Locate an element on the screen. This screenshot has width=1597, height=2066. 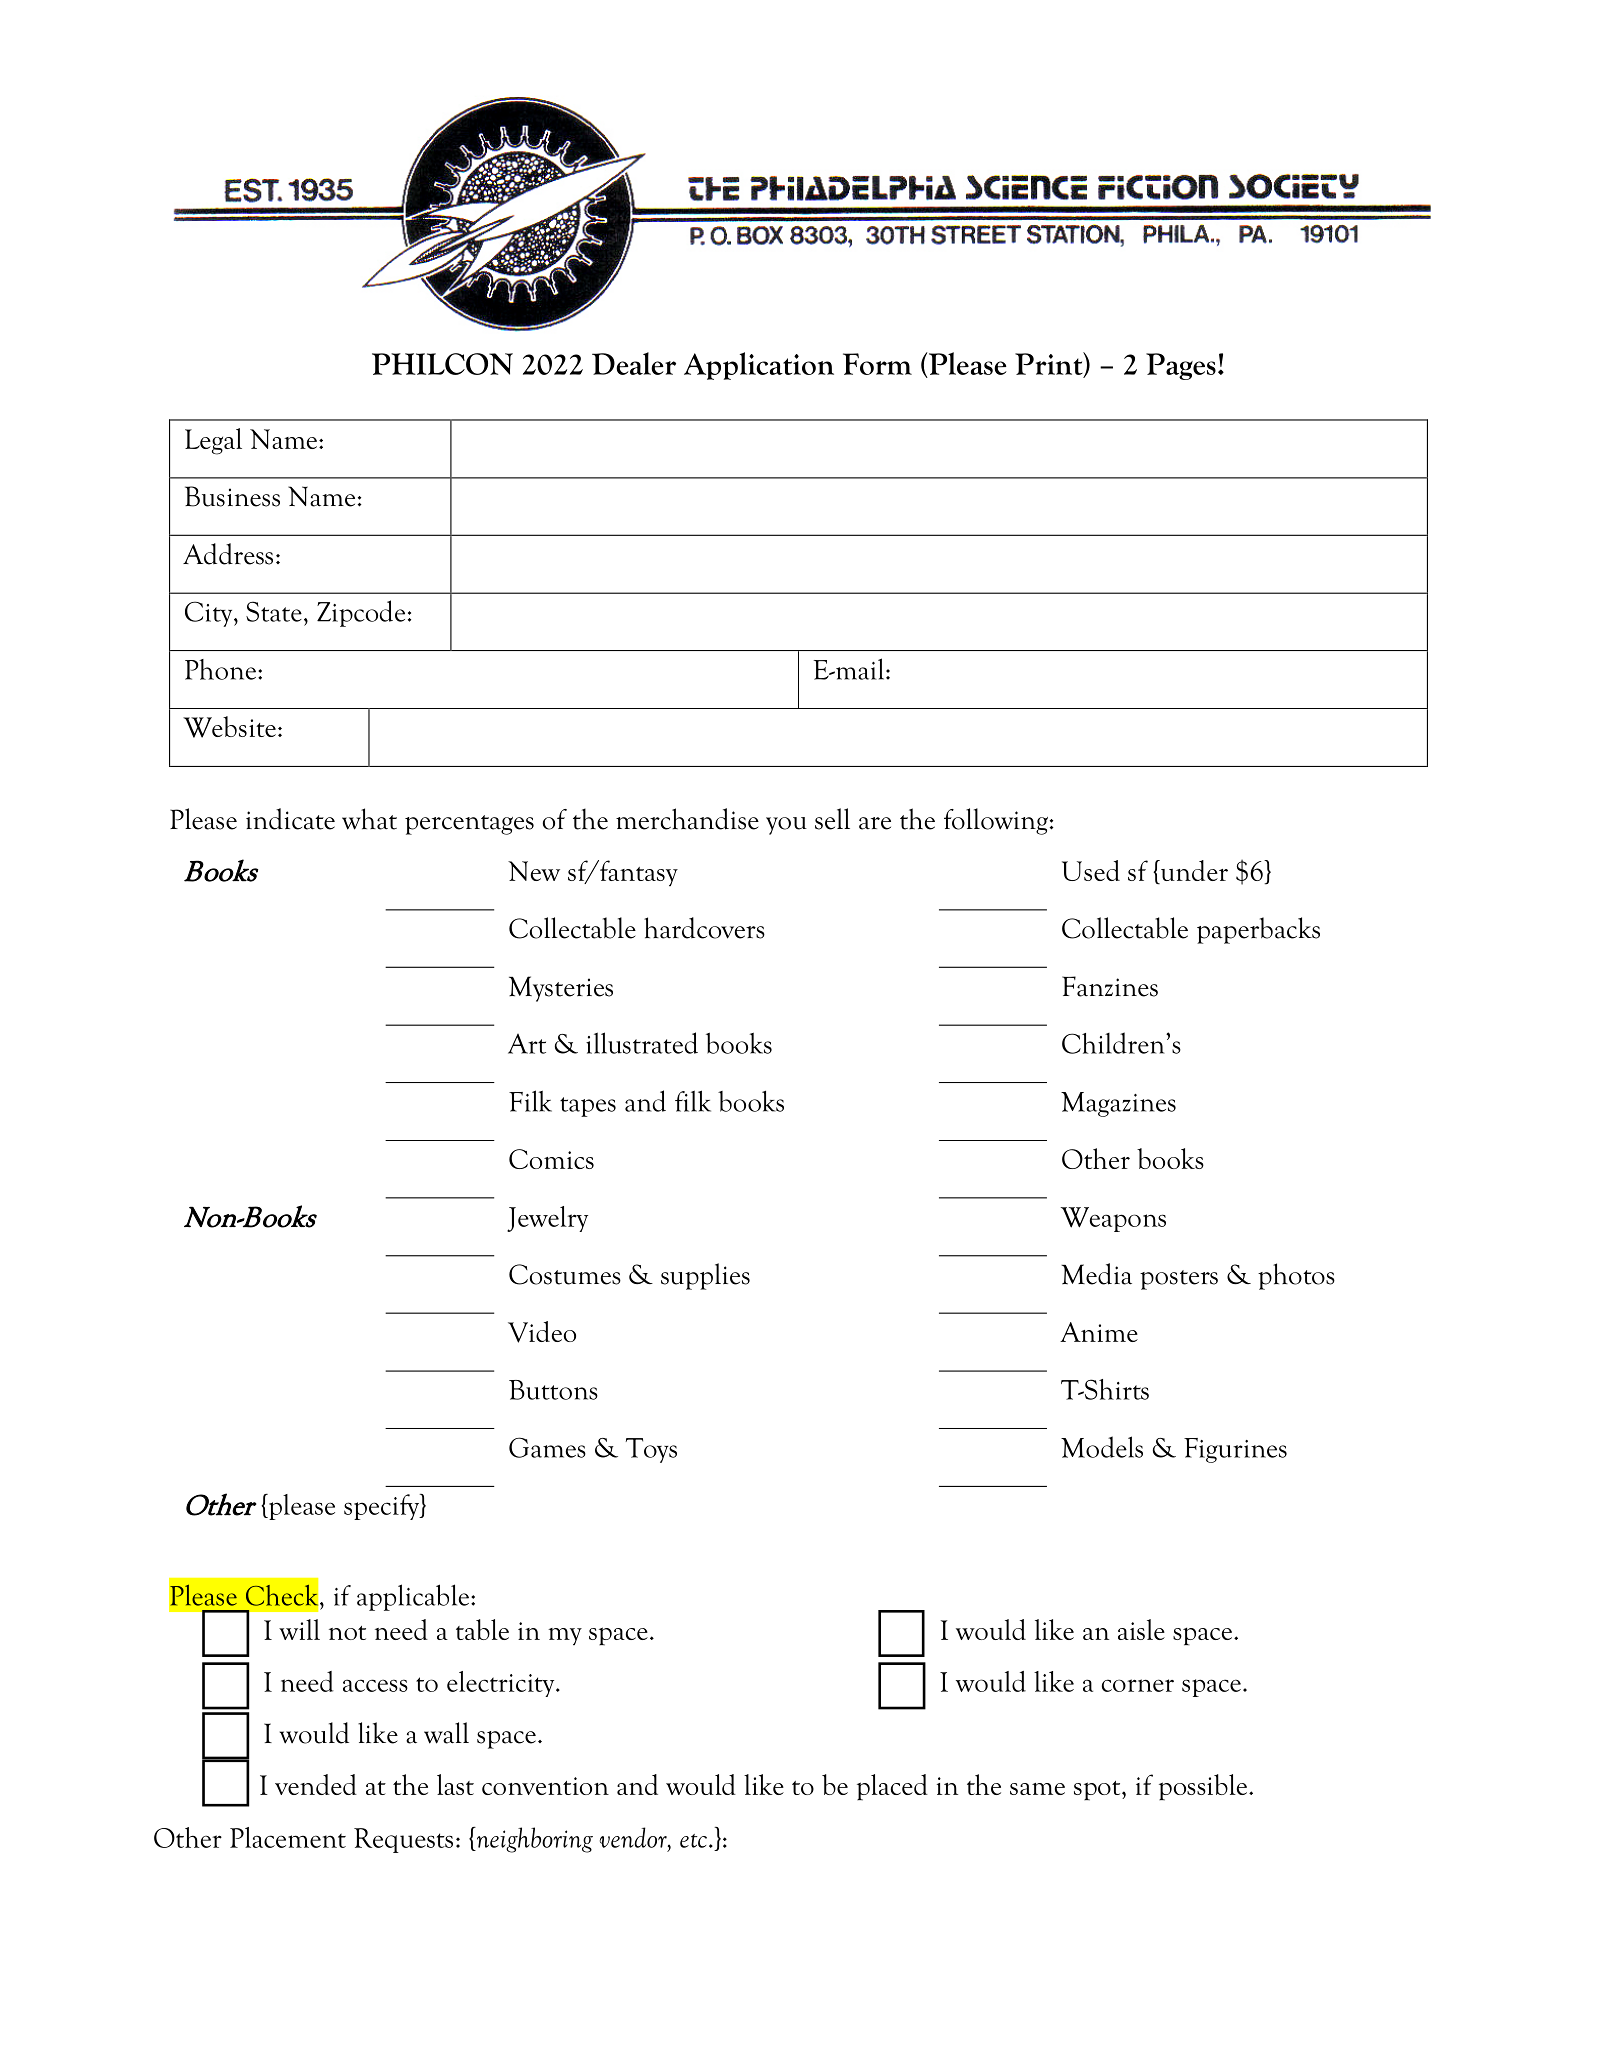
Pages is located at coordinates (1181, 366).
